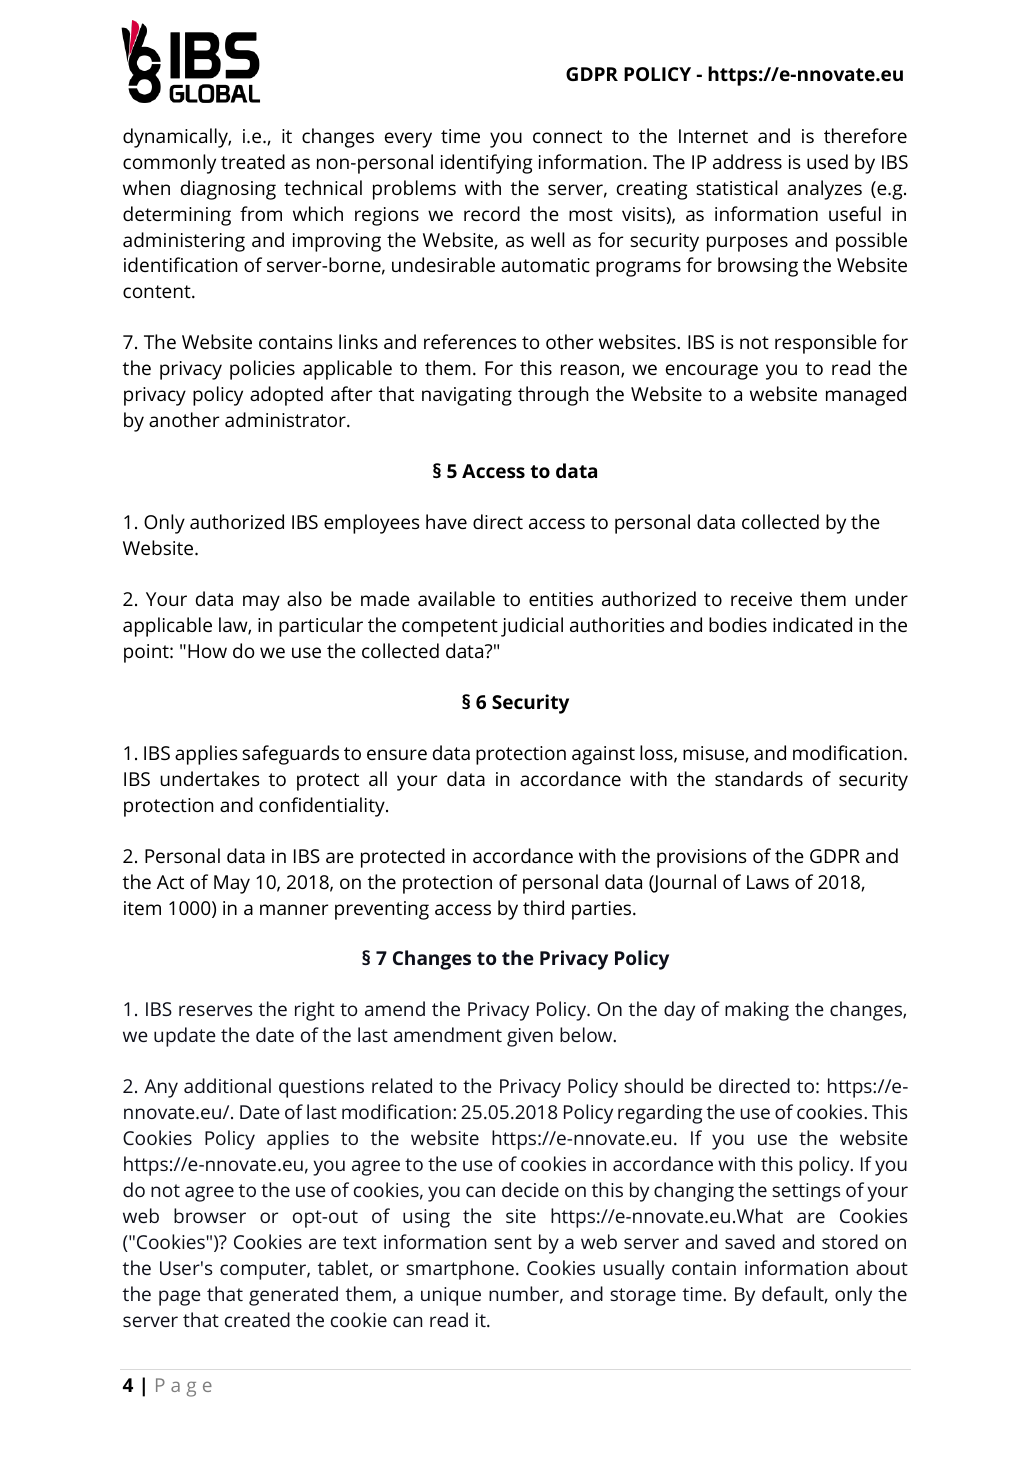 The width and height of the screenshot is (1031, 1459). I want to click on also, so click(304, 598).
